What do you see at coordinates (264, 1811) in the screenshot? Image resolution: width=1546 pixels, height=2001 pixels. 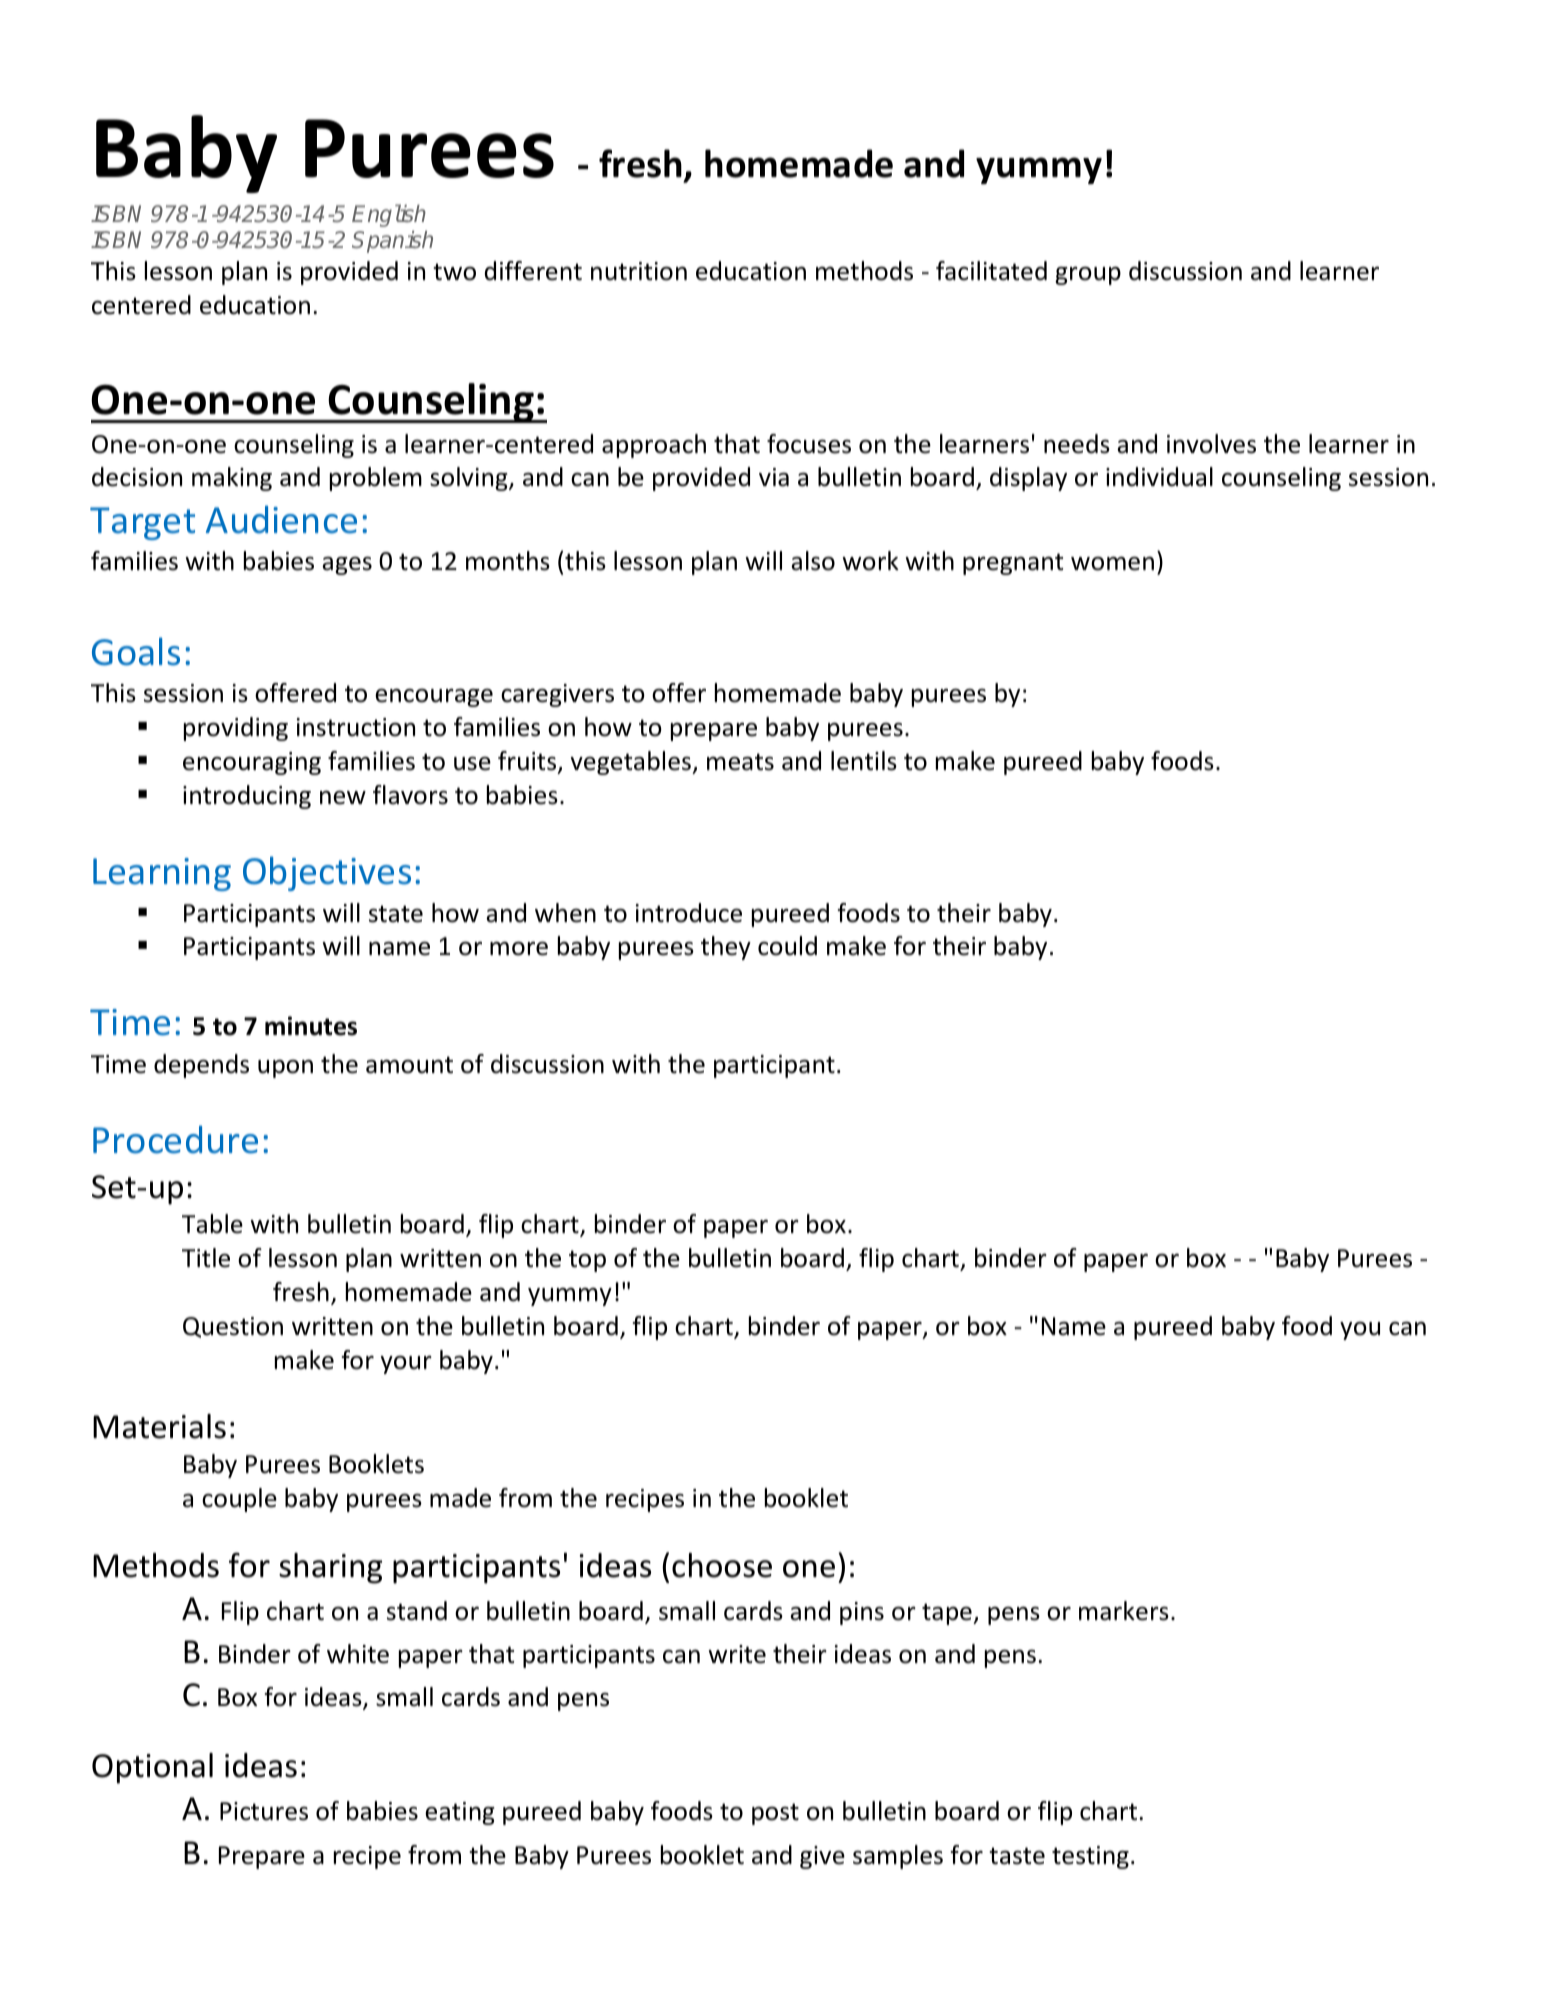 I see `Pictures` at bounding box center [264, 1811].
